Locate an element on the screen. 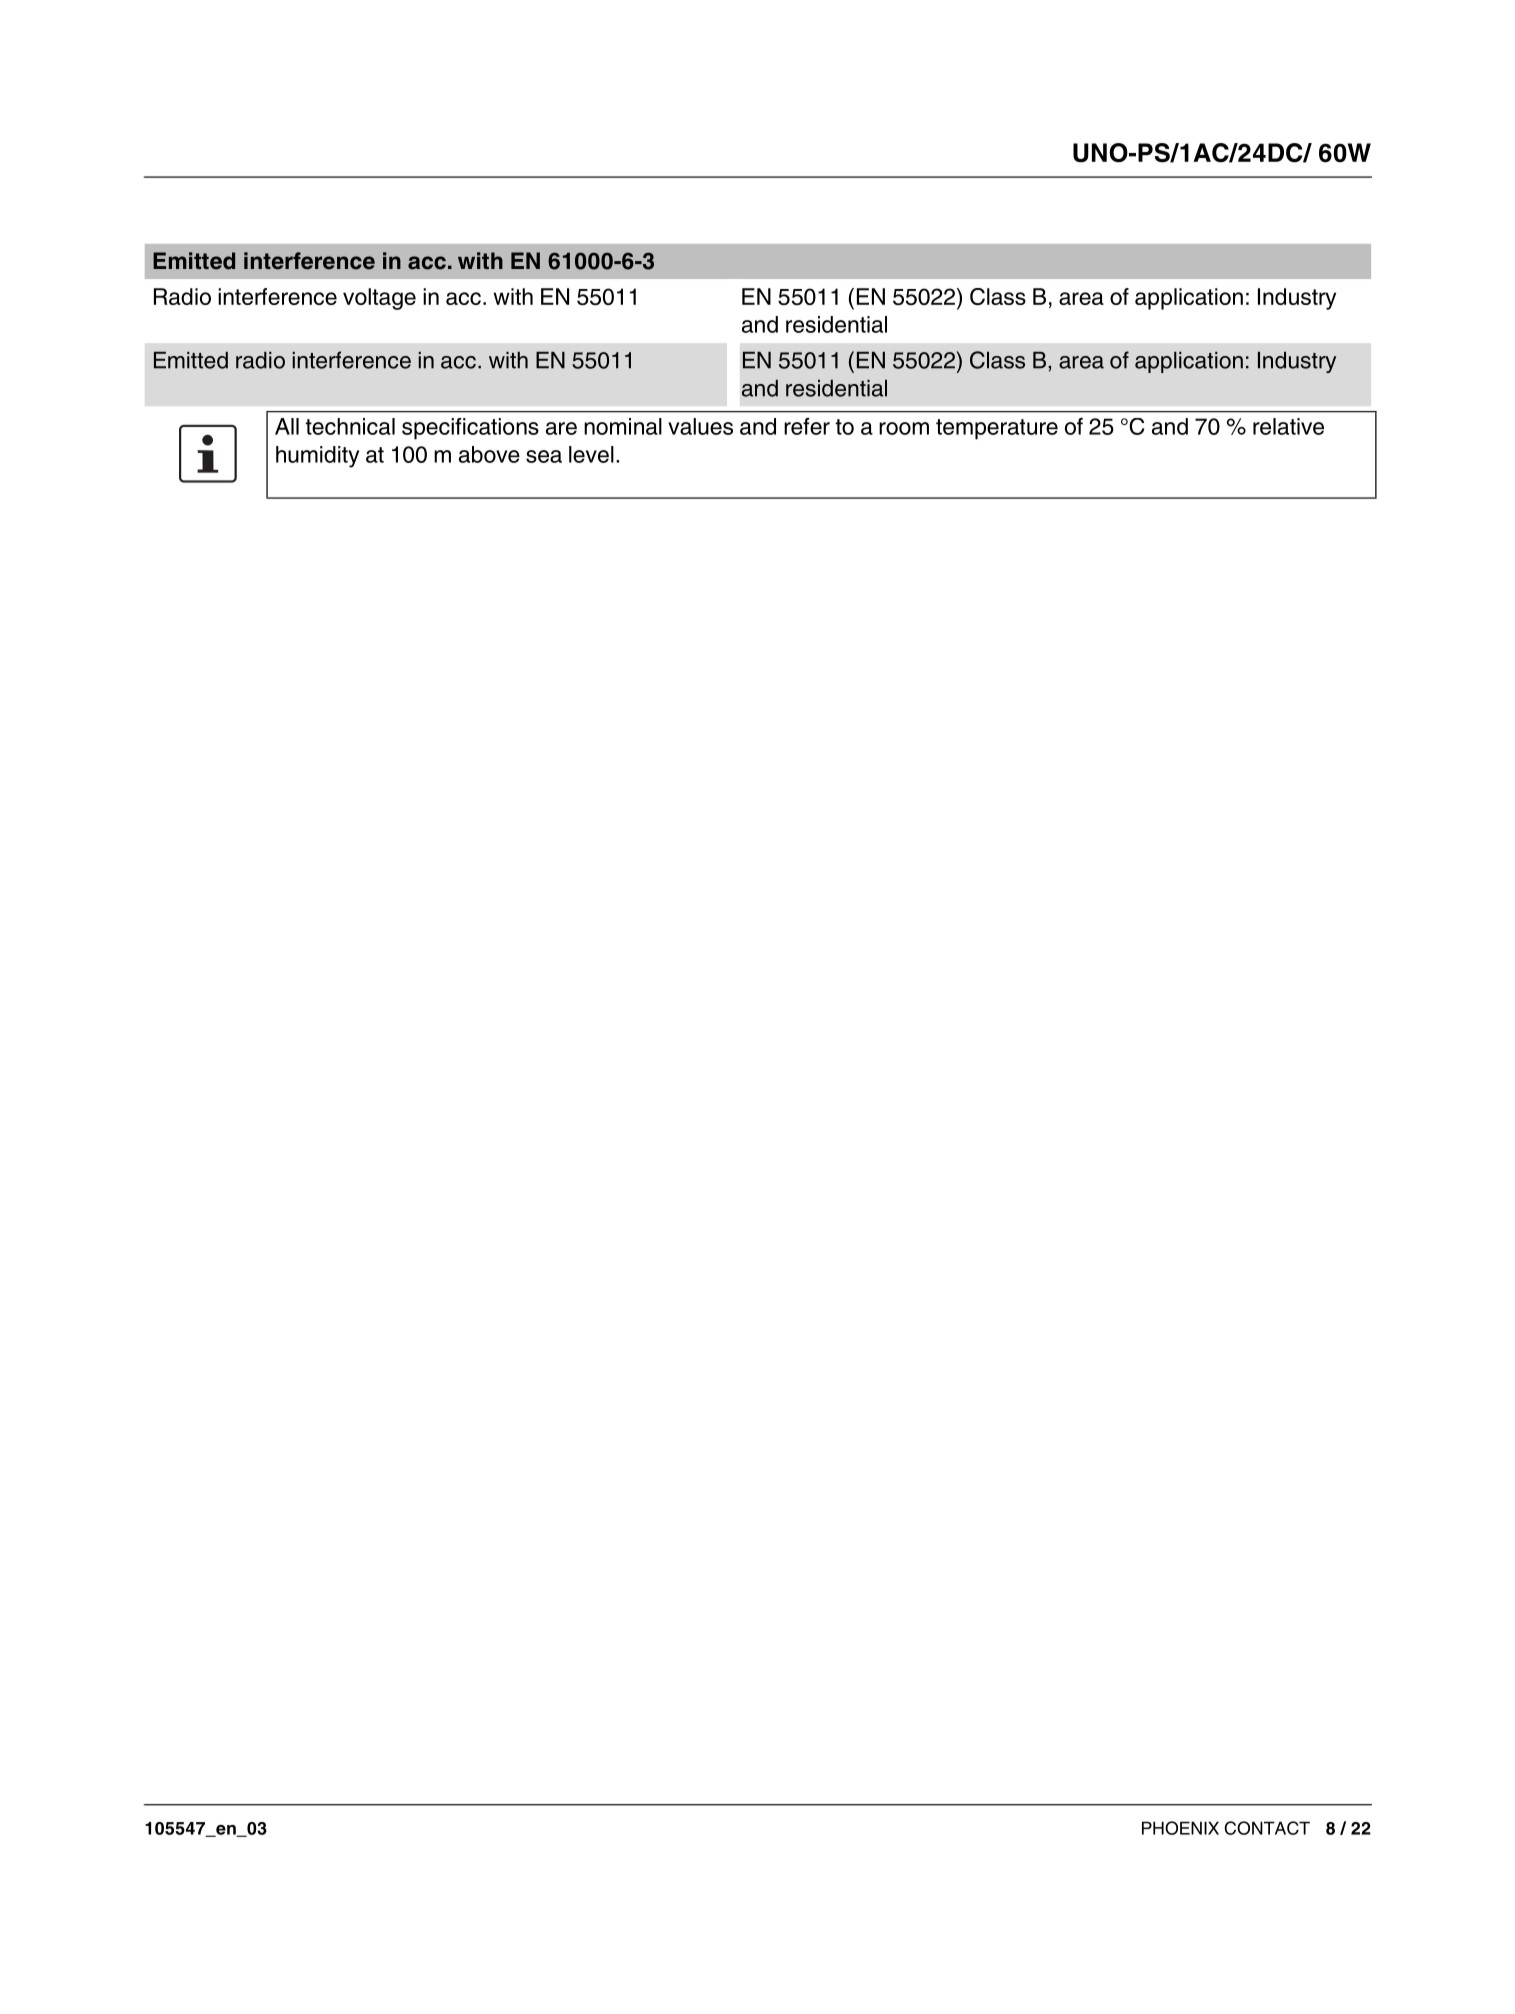 The width and height of the screenshot is (1515, 2014). relative is located at coordinates (1288, 426).
